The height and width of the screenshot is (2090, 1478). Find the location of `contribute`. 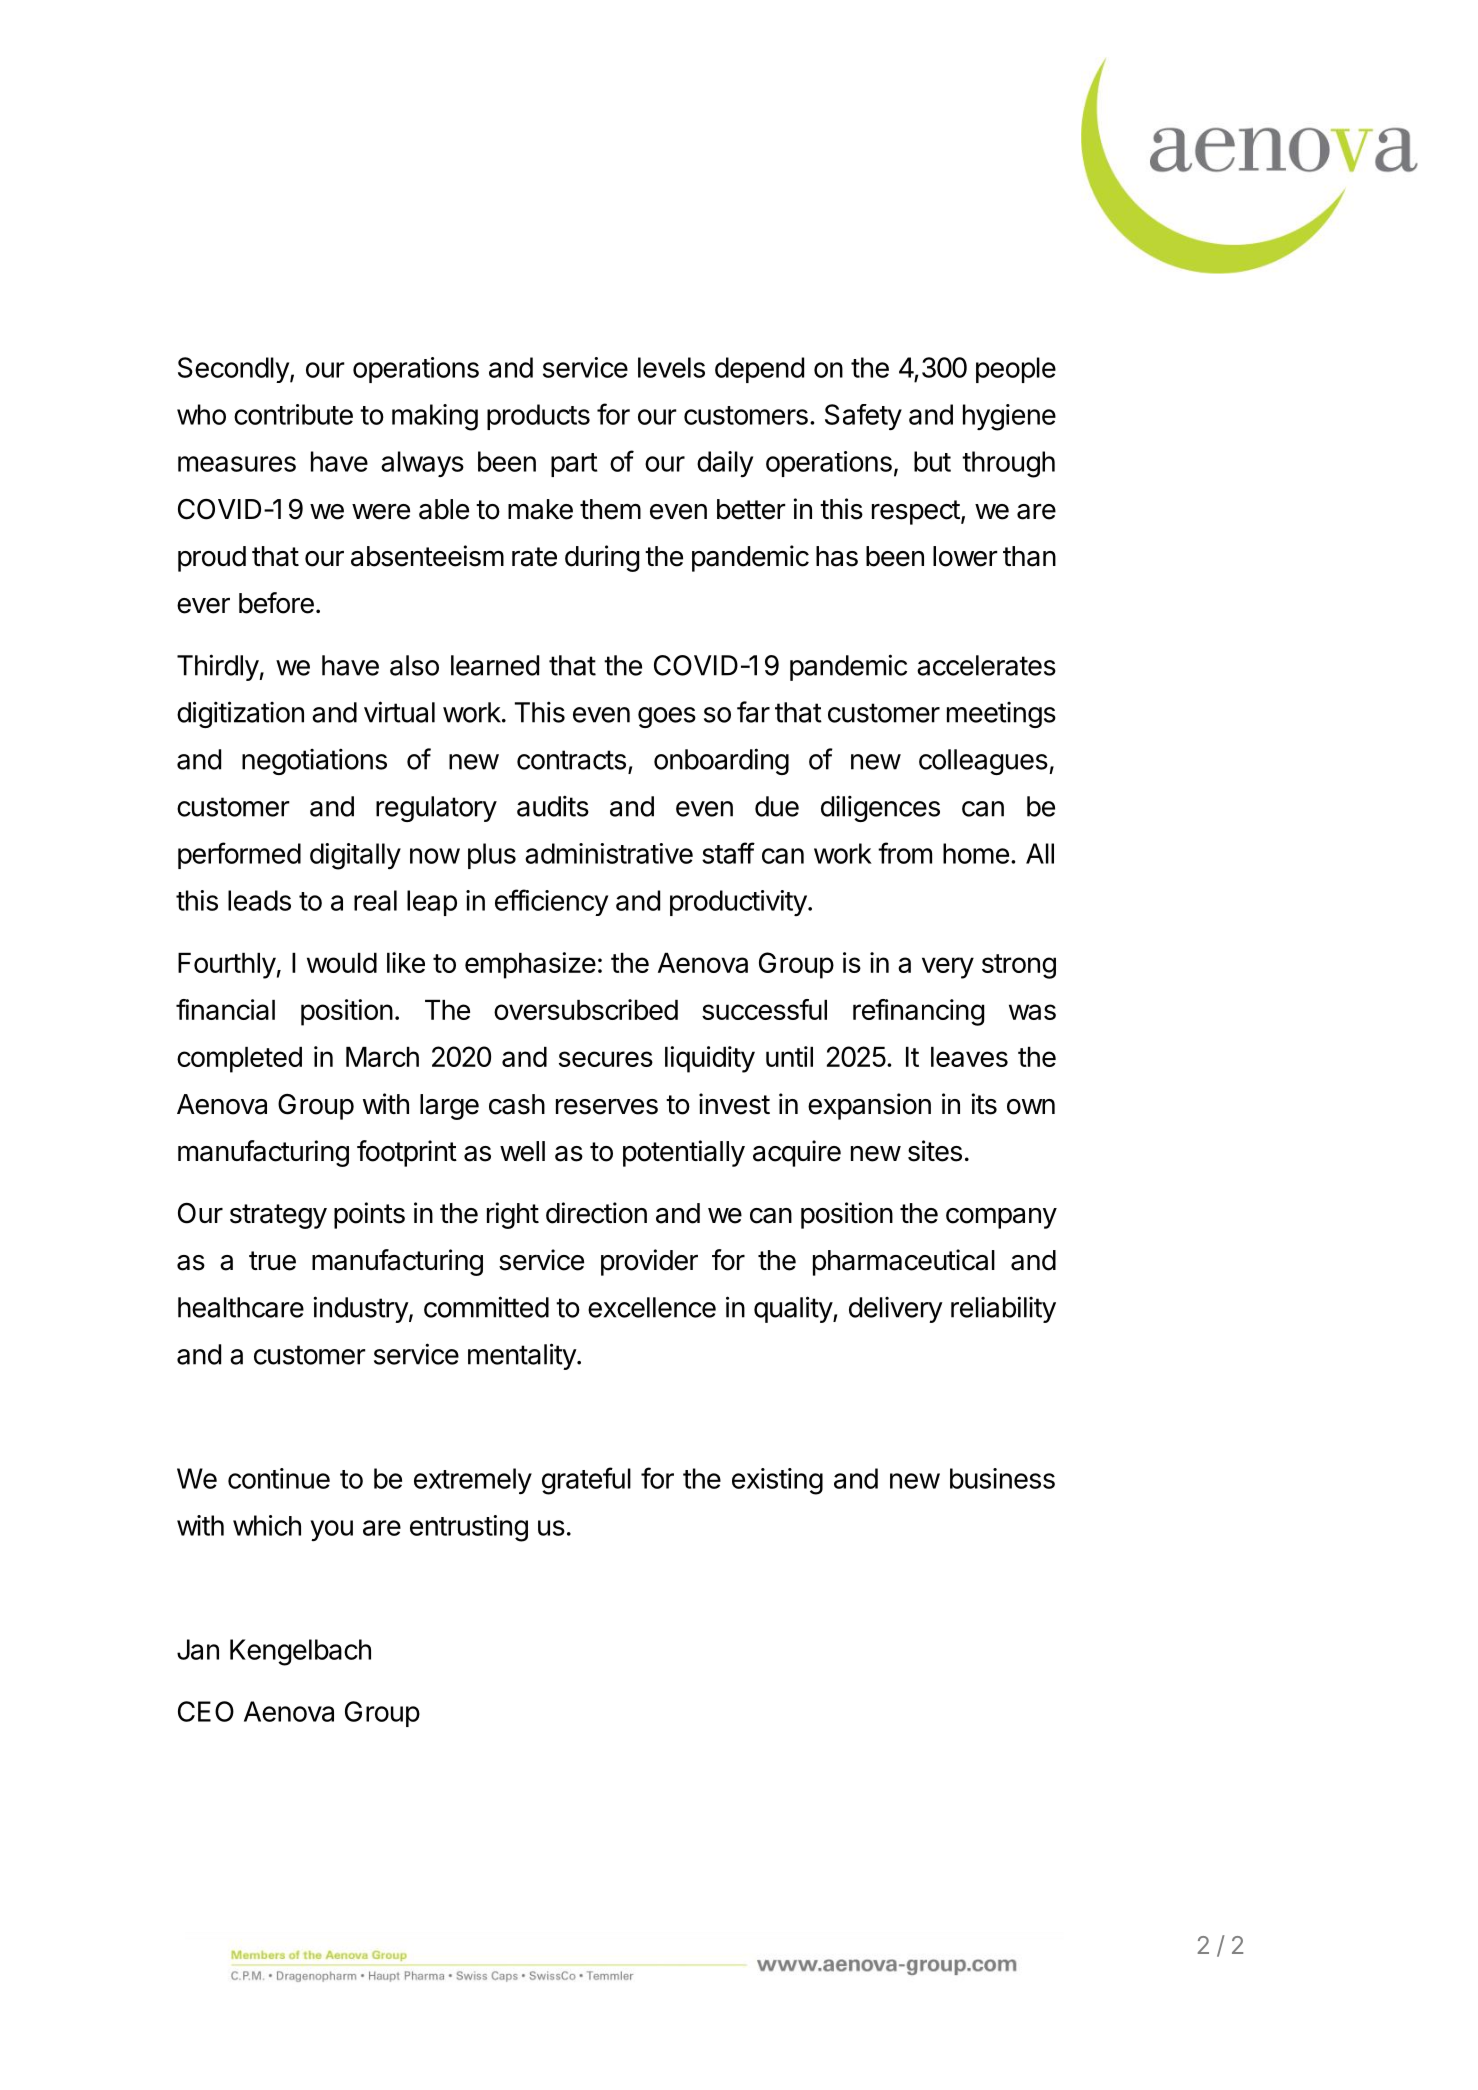

contribute is located at coordinates (293, 414).
